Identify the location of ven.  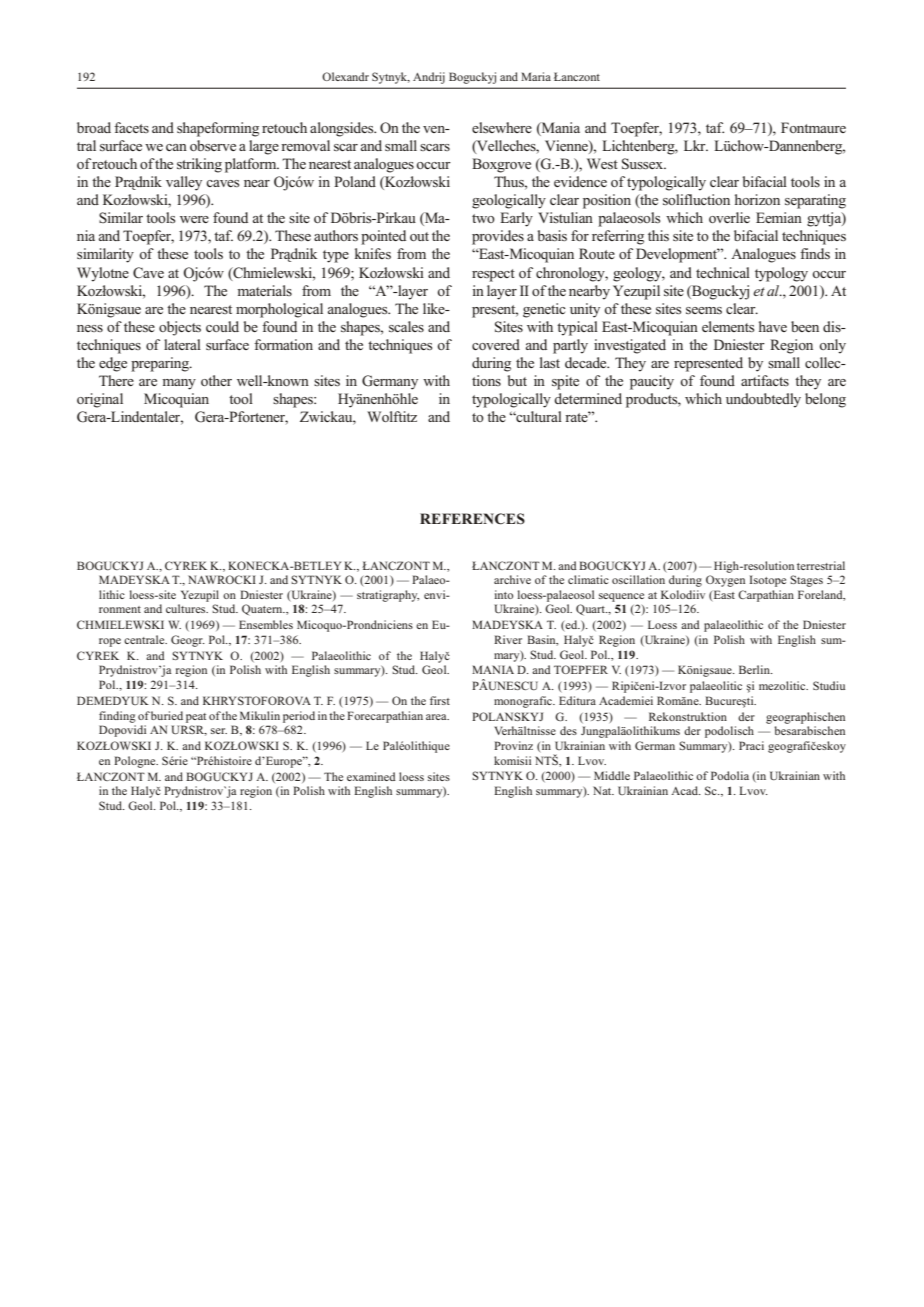
(435, 129).
